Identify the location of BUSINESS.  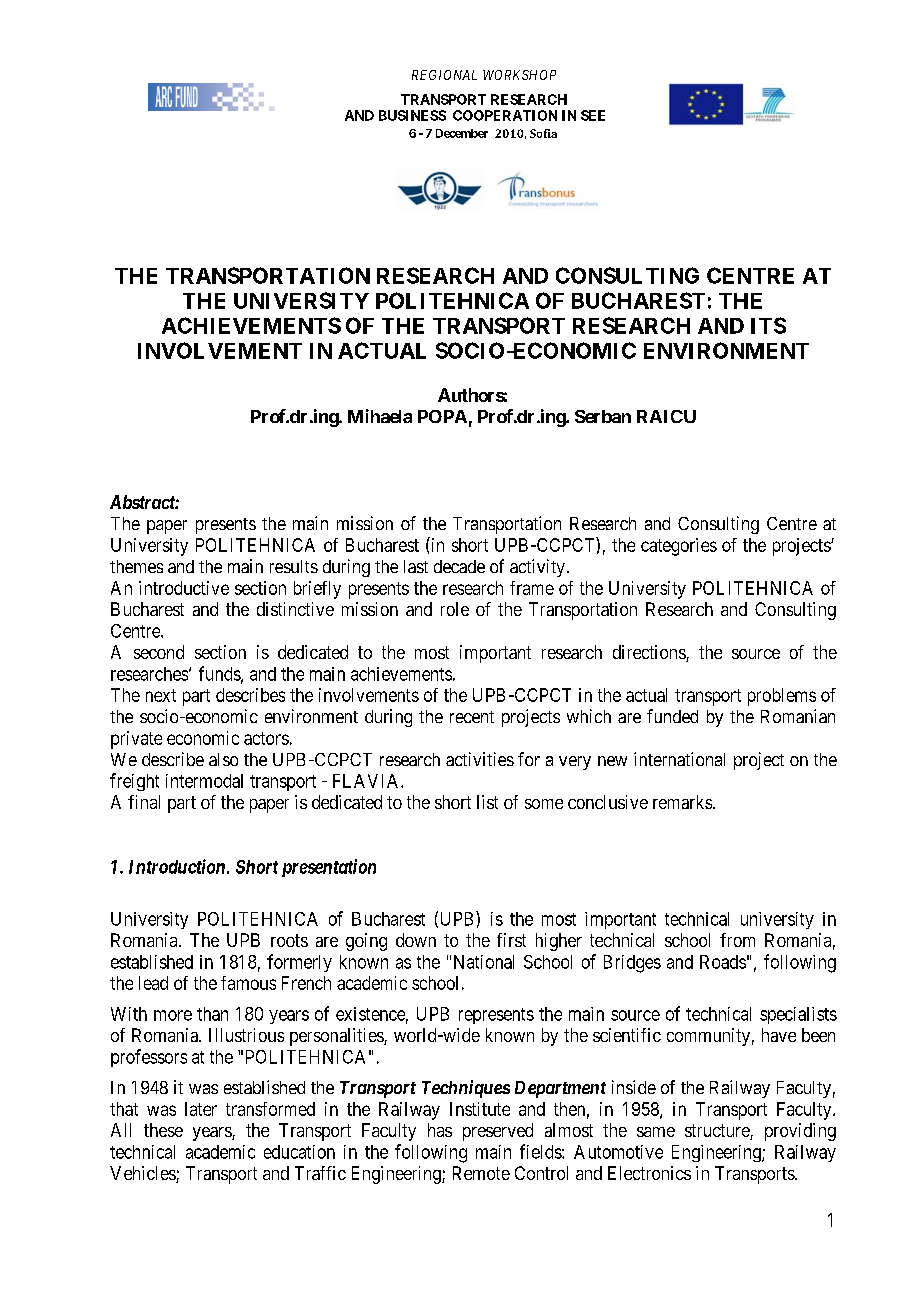
(412, 115).
